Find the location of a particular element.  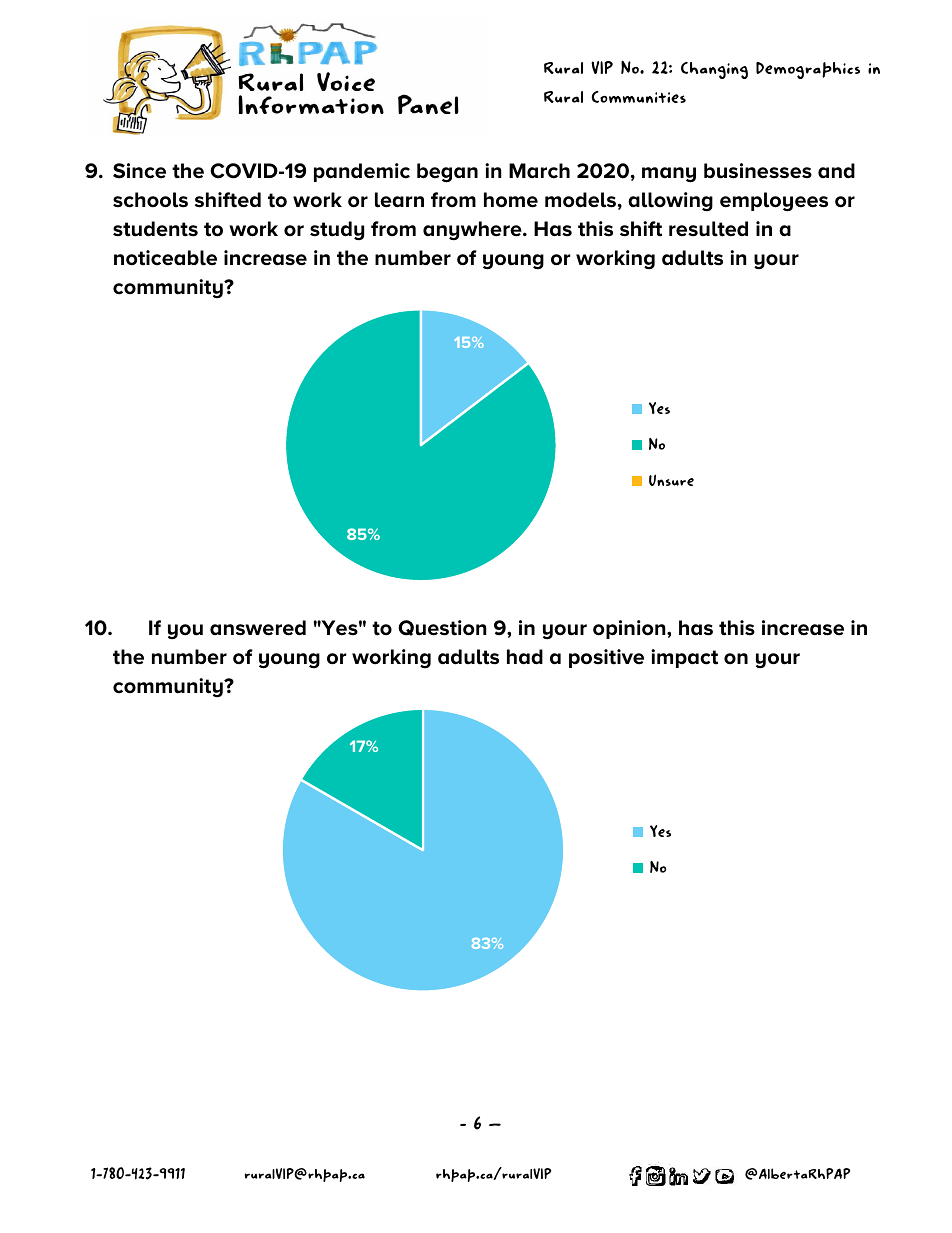

impact is located at coordinates (684, 658).
